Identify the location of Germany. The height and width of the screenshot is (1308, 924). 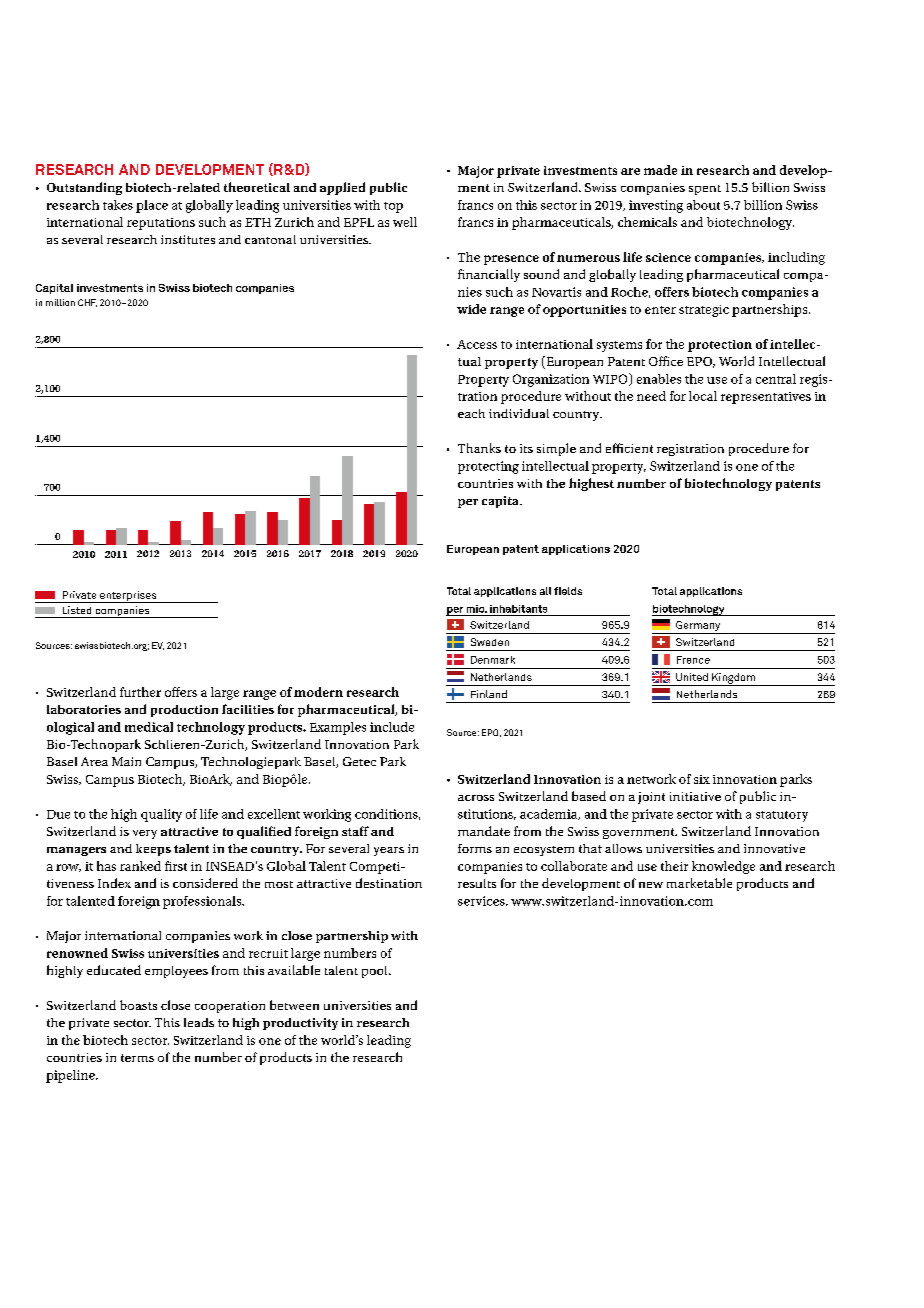
(698, 626).
